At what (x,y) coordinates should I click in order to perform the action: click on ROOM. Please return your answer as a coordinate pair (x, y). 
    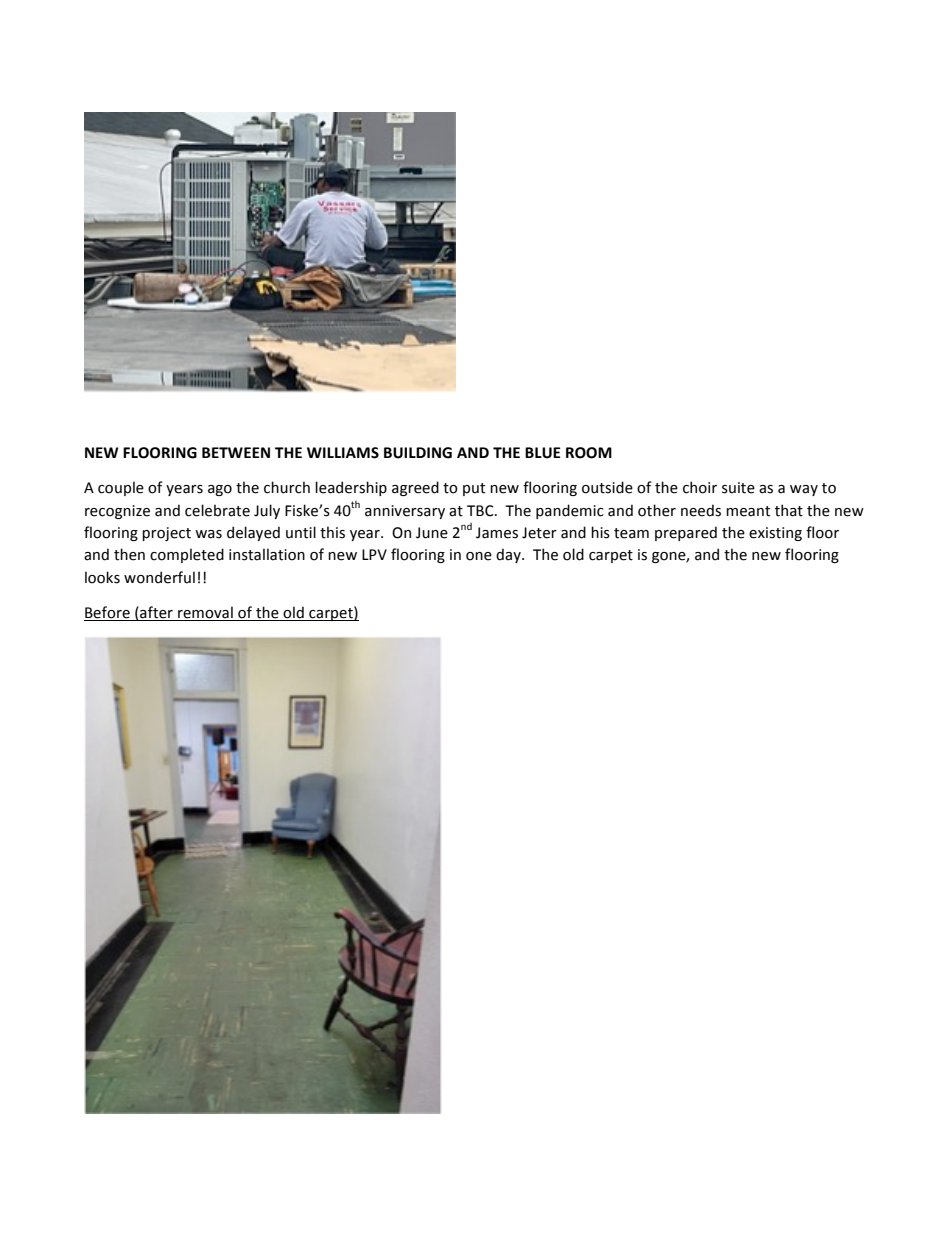
    Looking at the image, I should click on (589, 453).
